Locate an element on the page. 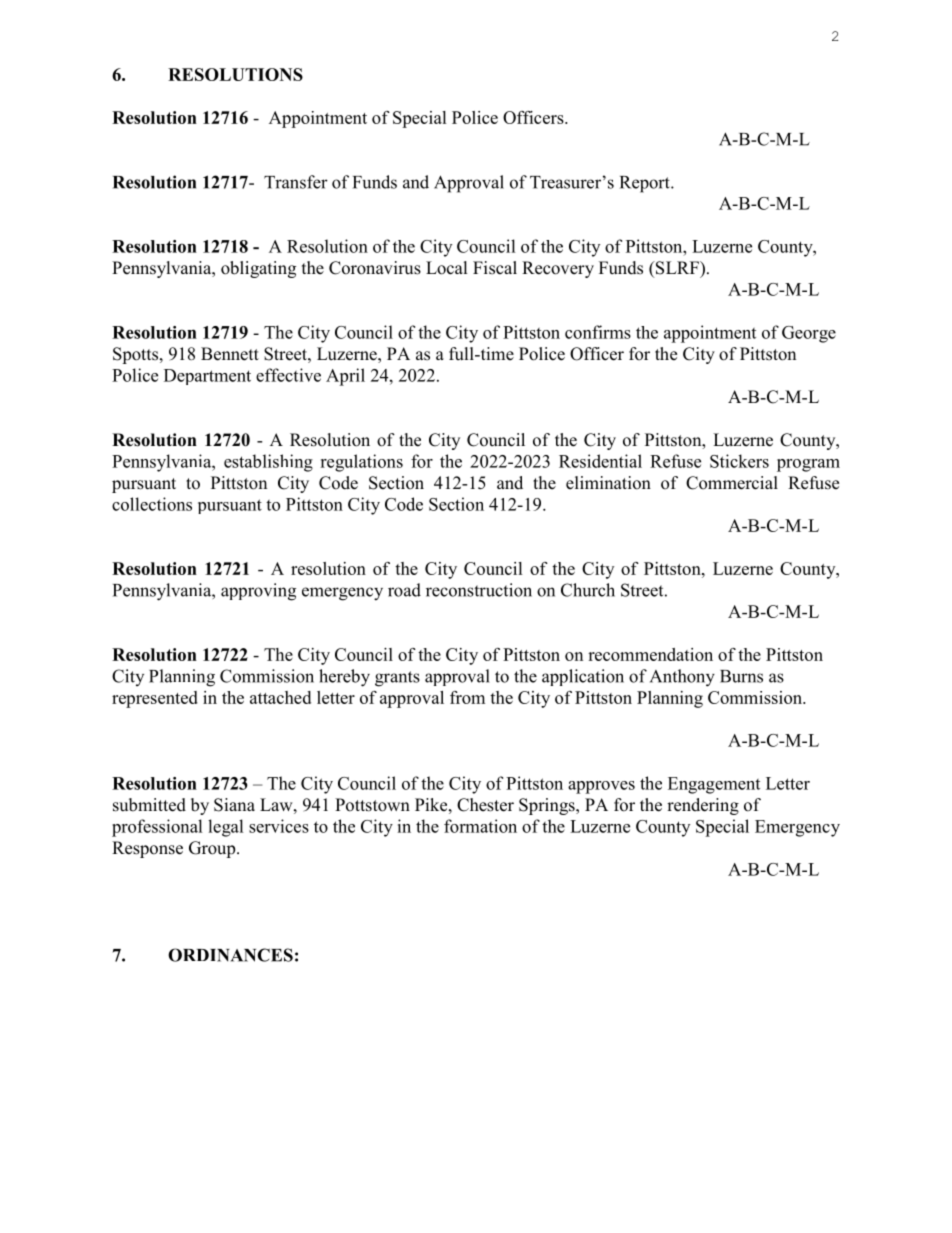 The width and height of the page is (952, 1233). Church is located at coordinates (588, 590).
